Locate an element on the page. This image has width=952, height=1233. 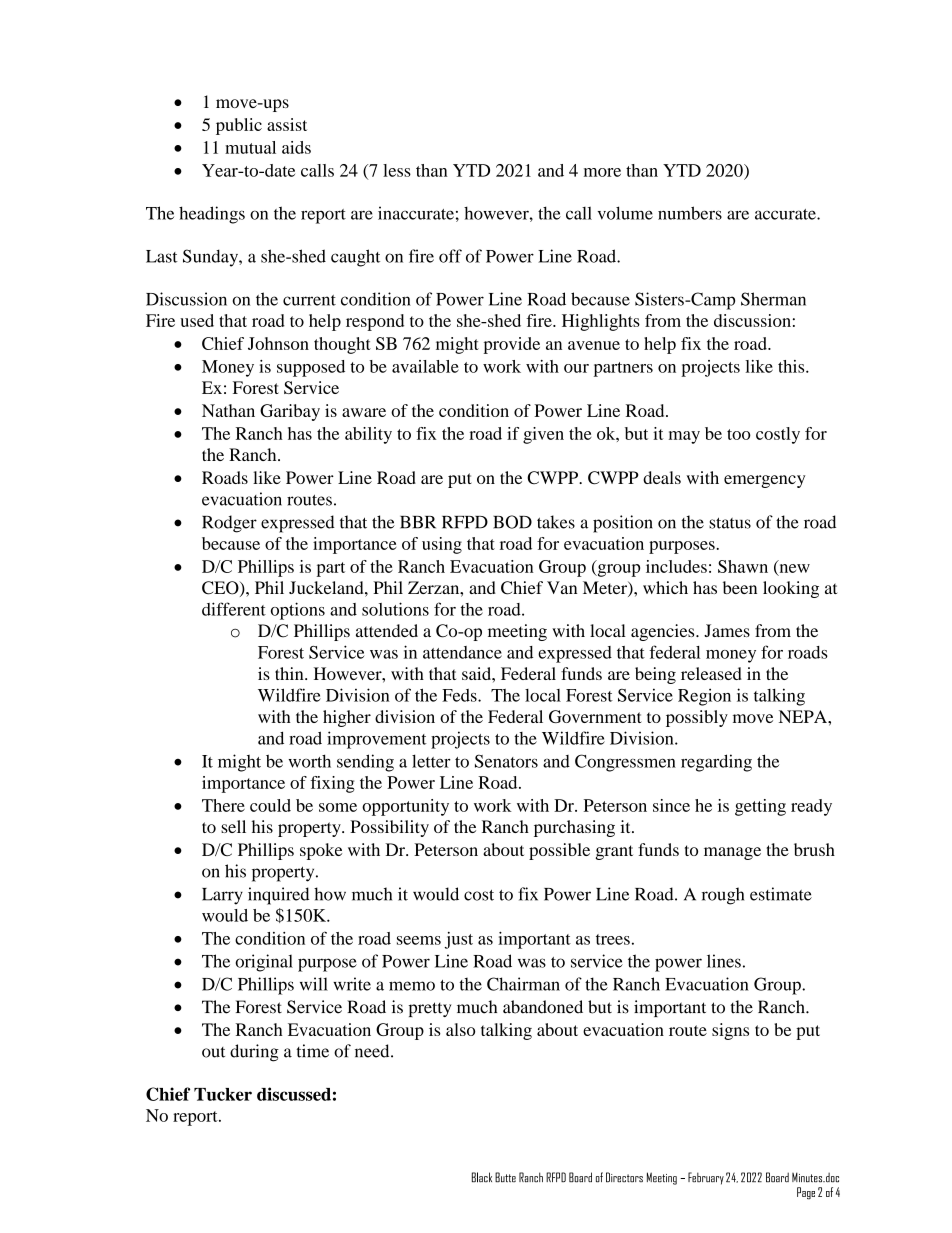
original is located at coordinates (264, 963).
